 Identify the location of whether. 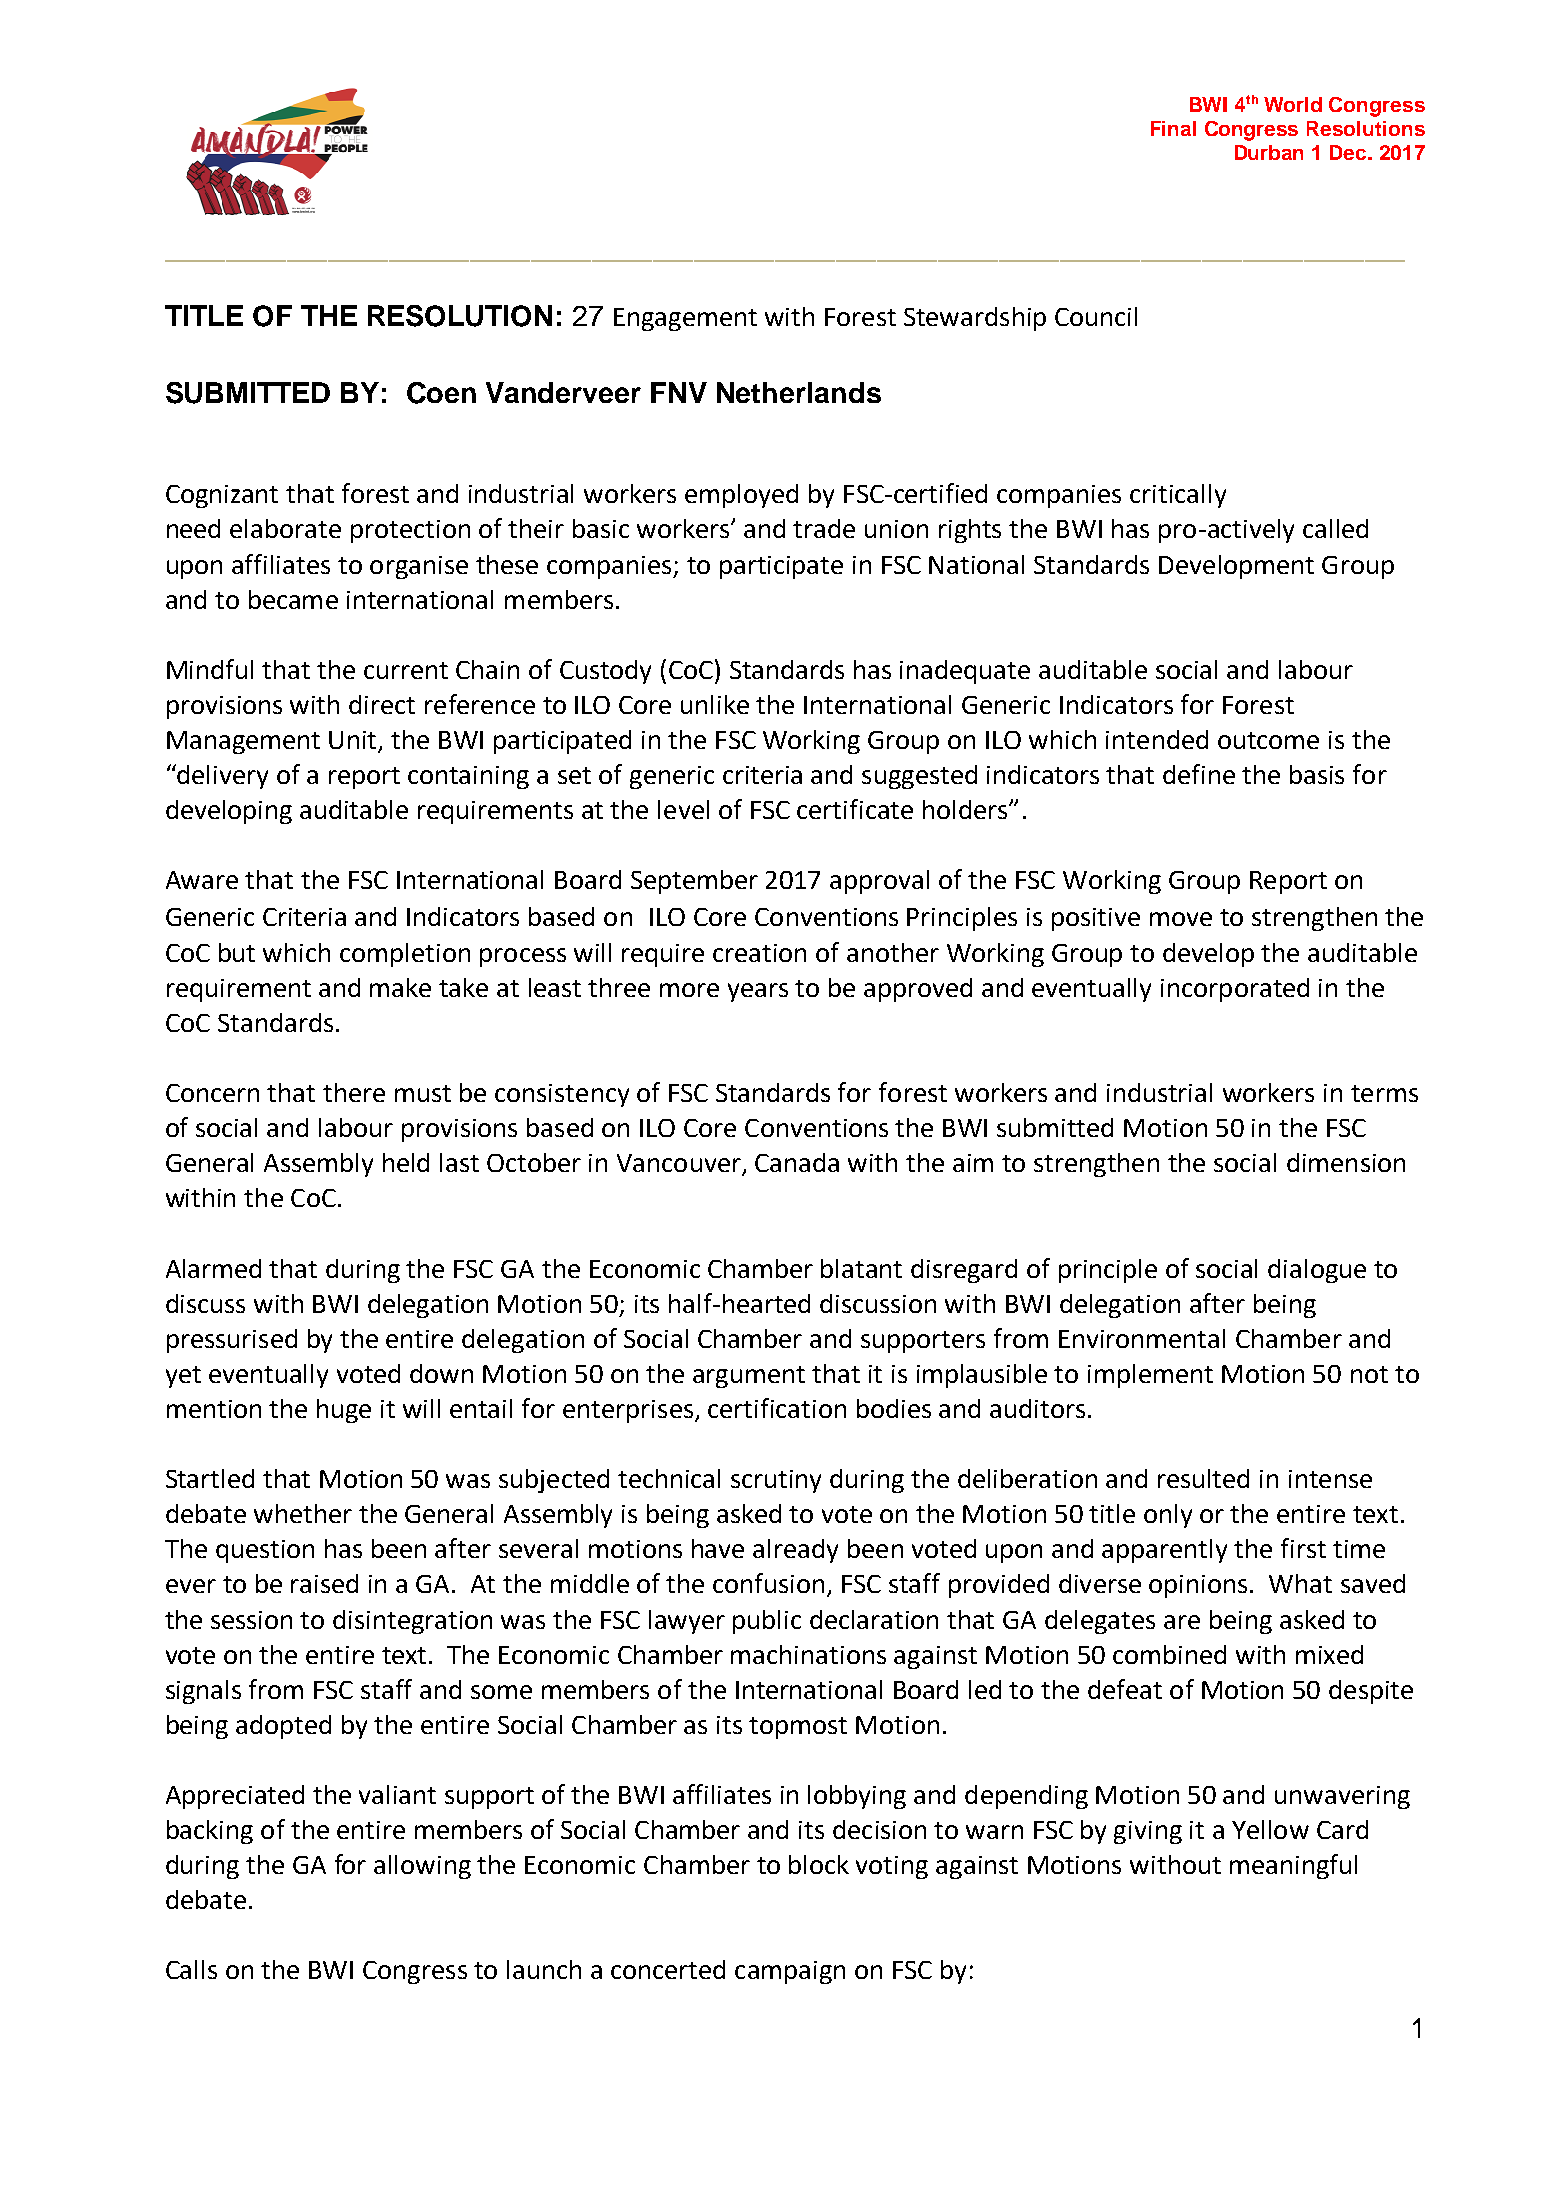
(303, 1513).
